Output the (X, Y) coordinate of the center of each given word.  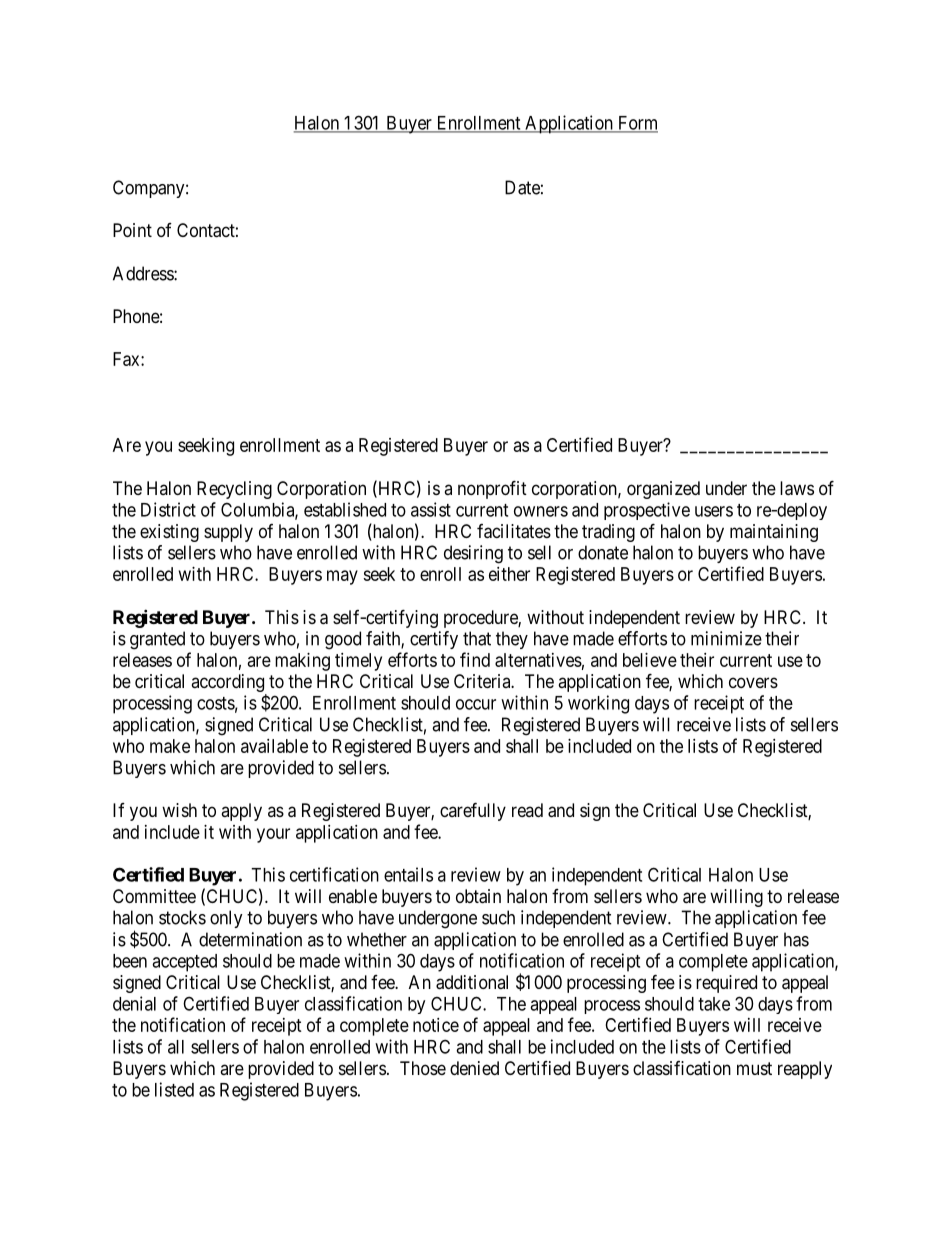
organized (663, 490)
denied (474, 1068)
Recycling (234, 490)
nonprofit (492, 489)
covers (753, 682)
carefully (473, 811)
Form (637, 124)
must (754, 1068)
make (170, 746)
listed (174, 1089)
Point (132, 230)
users (714, 511)
